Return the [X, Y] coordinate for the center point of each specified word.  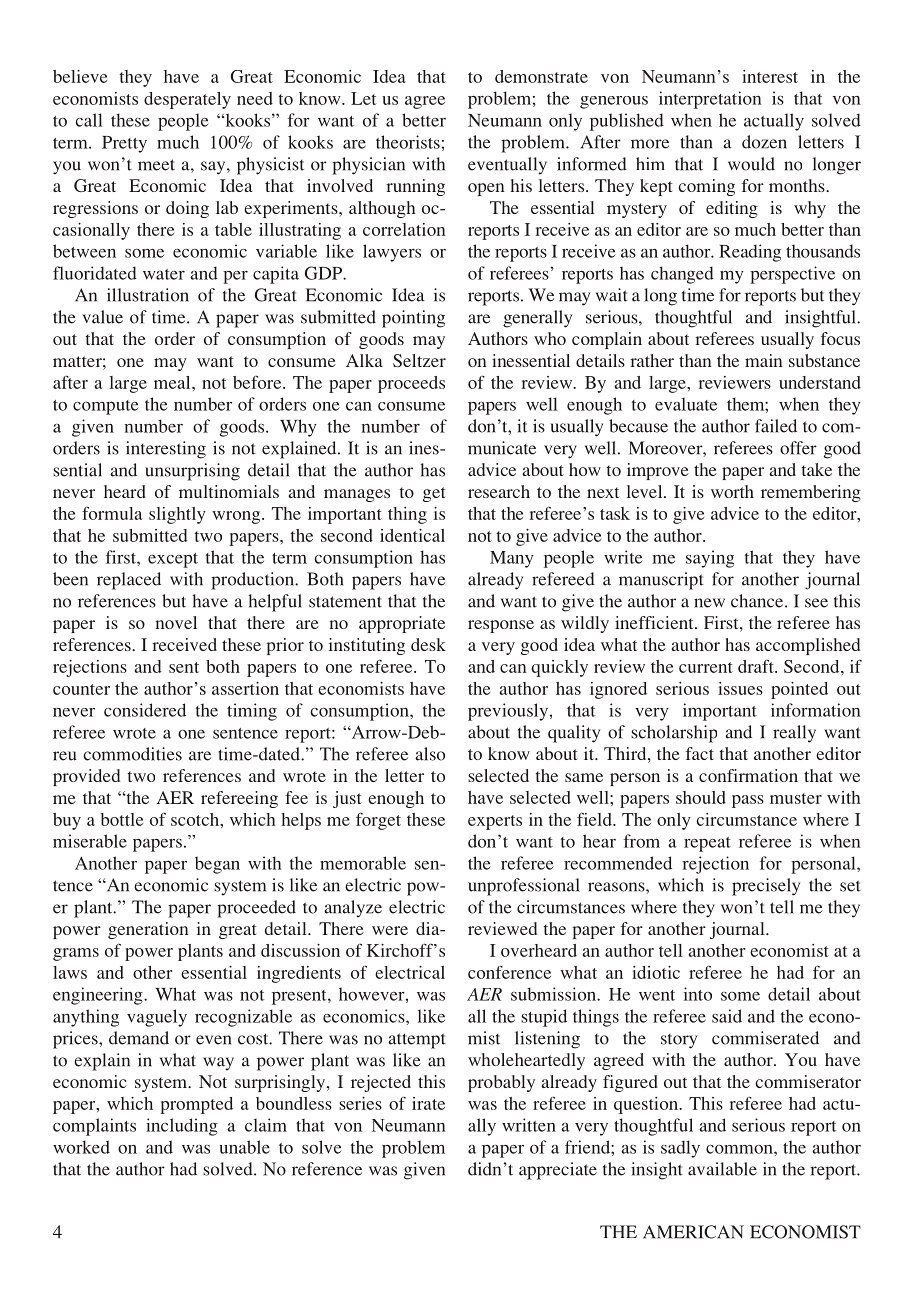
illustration [148, 295]
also [430, 754]
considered [145, 710]
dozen [764, 142]
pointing [413, 319]
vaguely [157, 1018]
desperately [187, 100]
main [764, 360]
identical [412, 535]
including [182, 1127]
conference [509, 972]
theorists [408, 142]
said [727, 1016]
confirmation [748, 775]
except [173, 560]
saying [710, 559]
